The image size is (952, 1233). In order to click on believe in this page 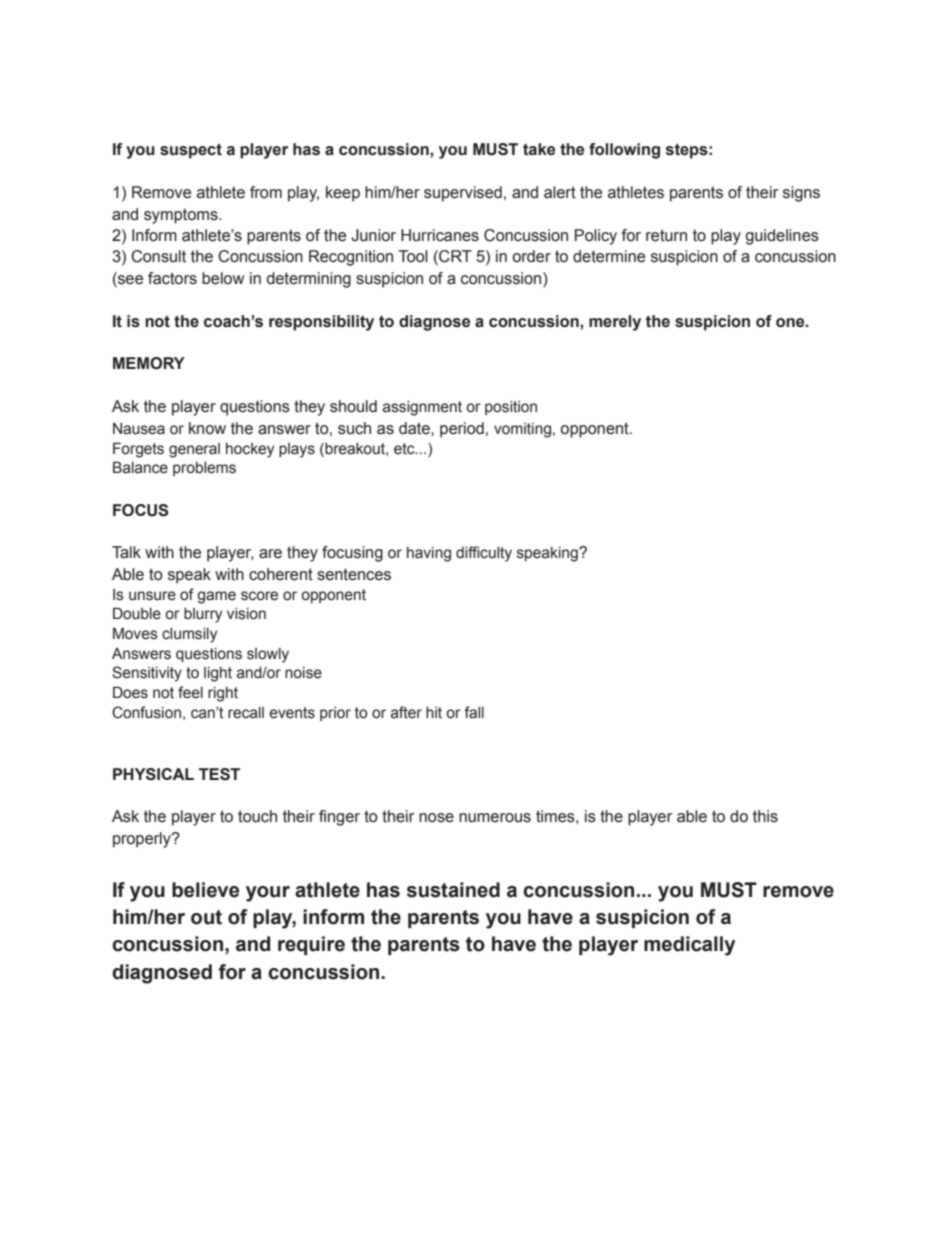, I will do `click(205, 890)`.
